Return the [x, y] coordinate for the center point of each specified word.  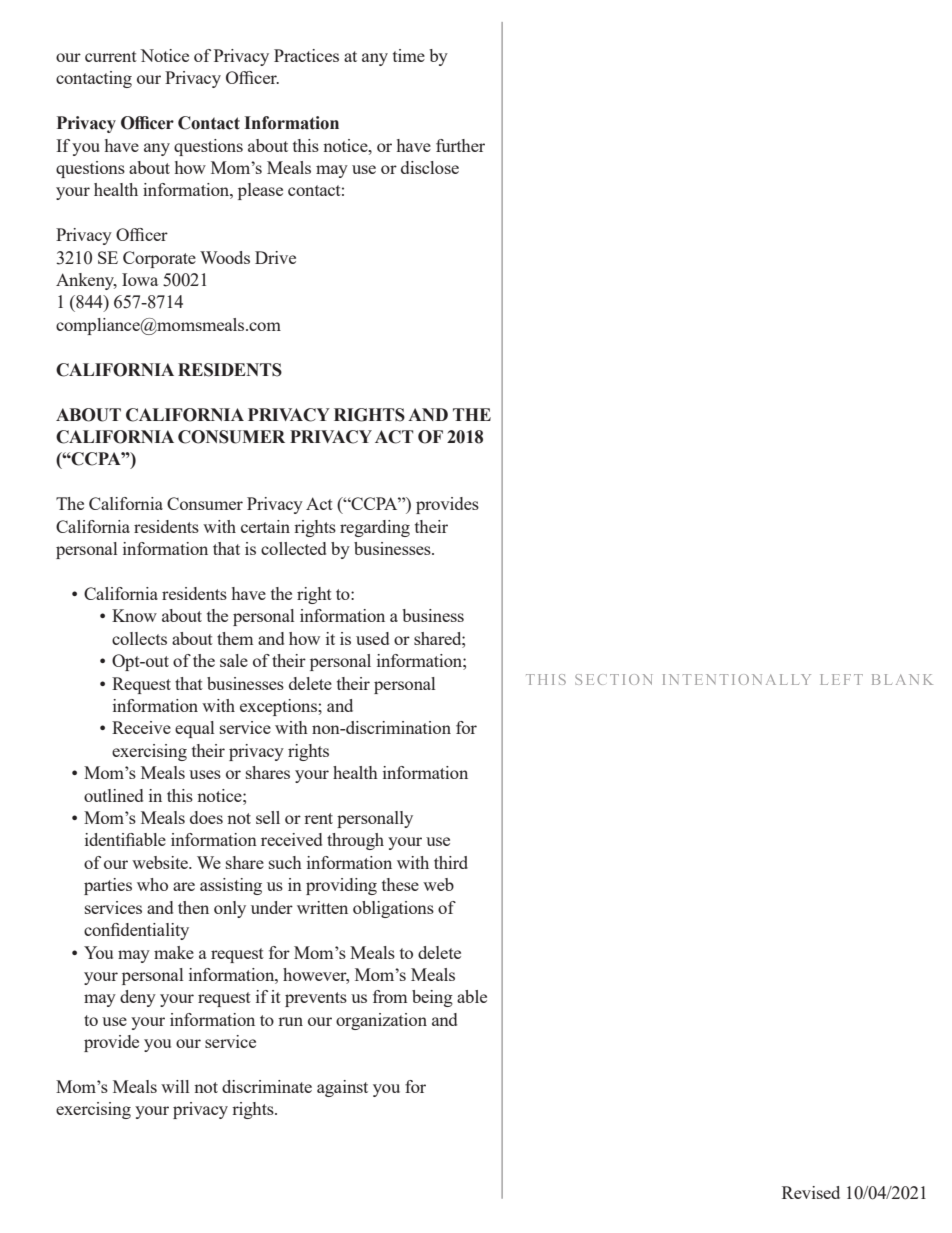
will [175, 1086]
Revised [811, 1192]
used [372, 638]
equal [194, 729]
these [400, 884]
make [174, 952]
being [432, 998]
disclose [430, 167]
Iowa [140, 279]
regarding [375, 528]
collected [293, 548]
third [451, 862]
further [460, 145]
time [409, 55]
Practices [306, 55]
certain [265, 526]
